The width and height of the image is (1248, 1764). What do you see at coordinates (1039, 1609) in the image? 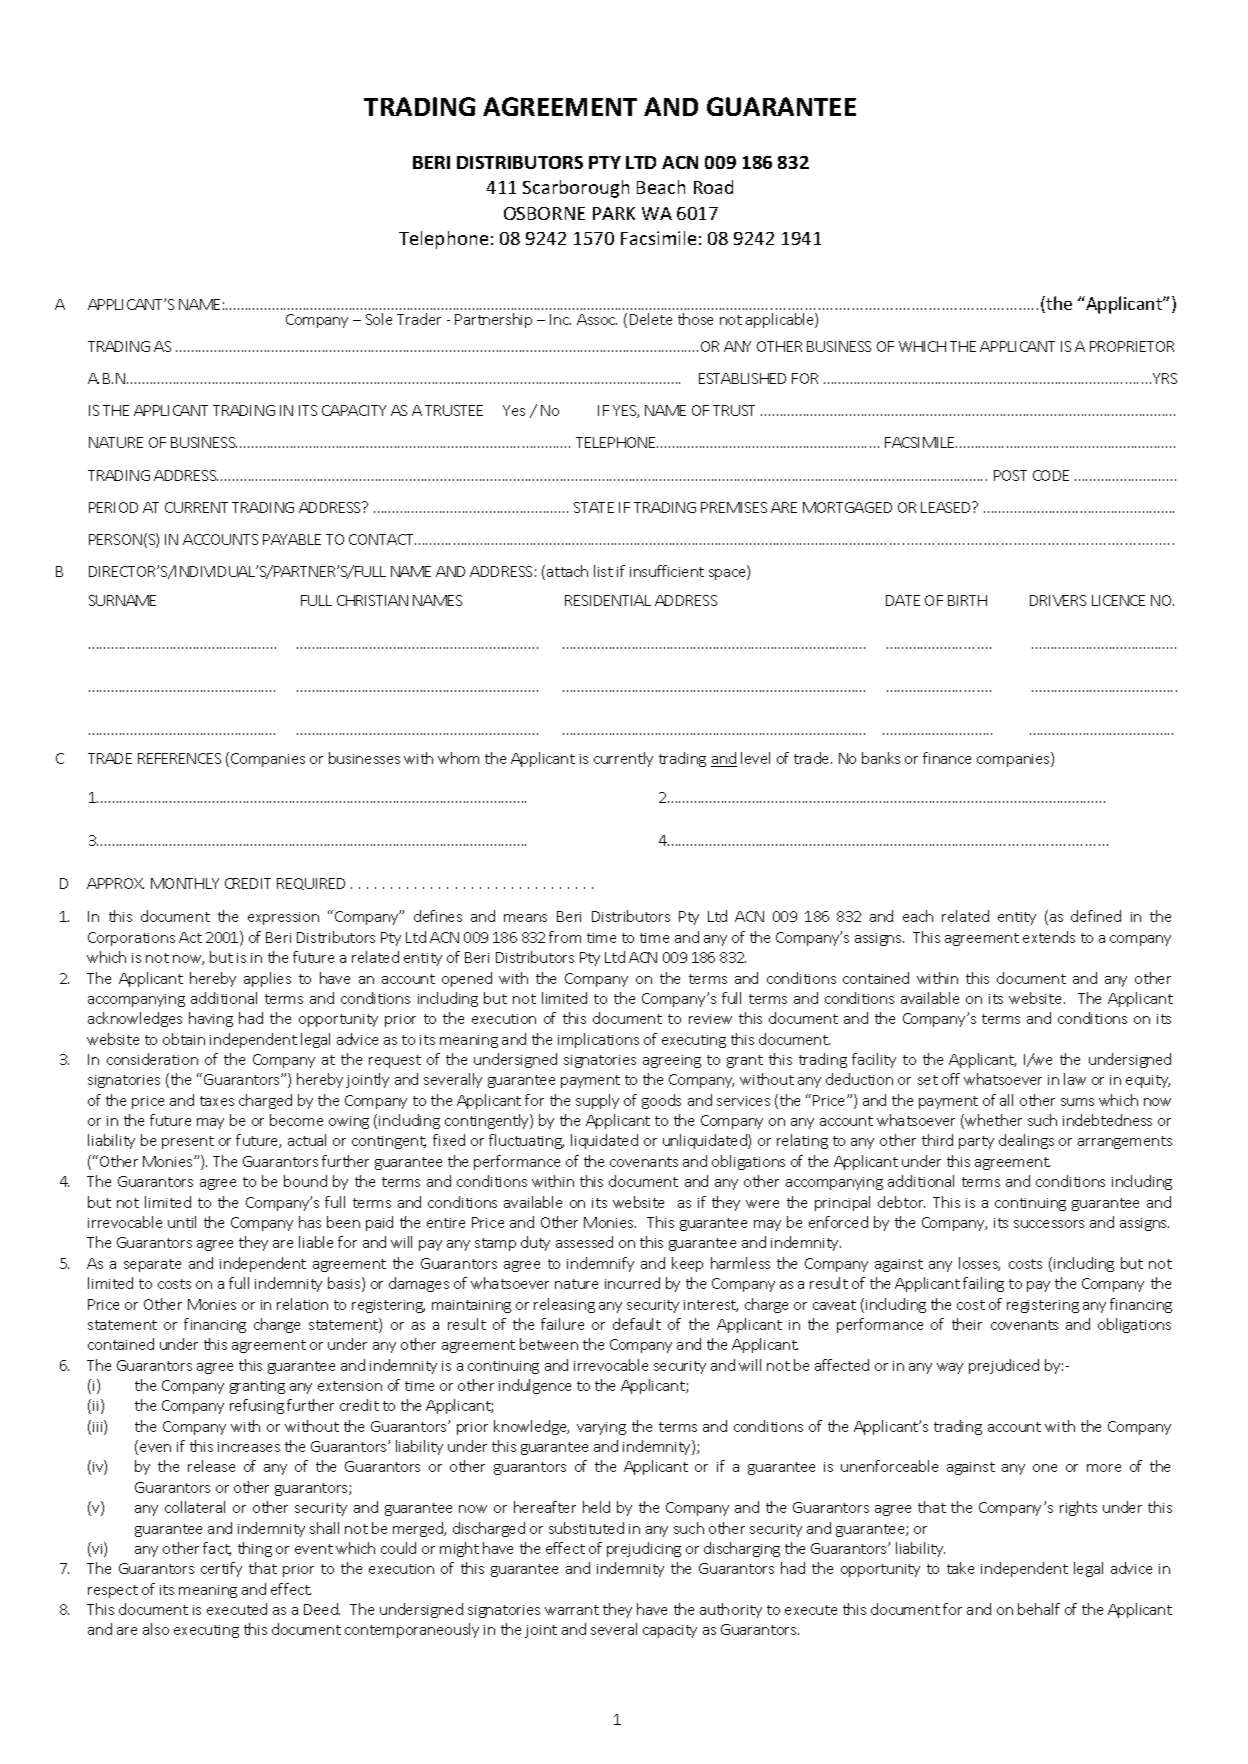
I see `behalf` at bounding box center [1039, 1609].
